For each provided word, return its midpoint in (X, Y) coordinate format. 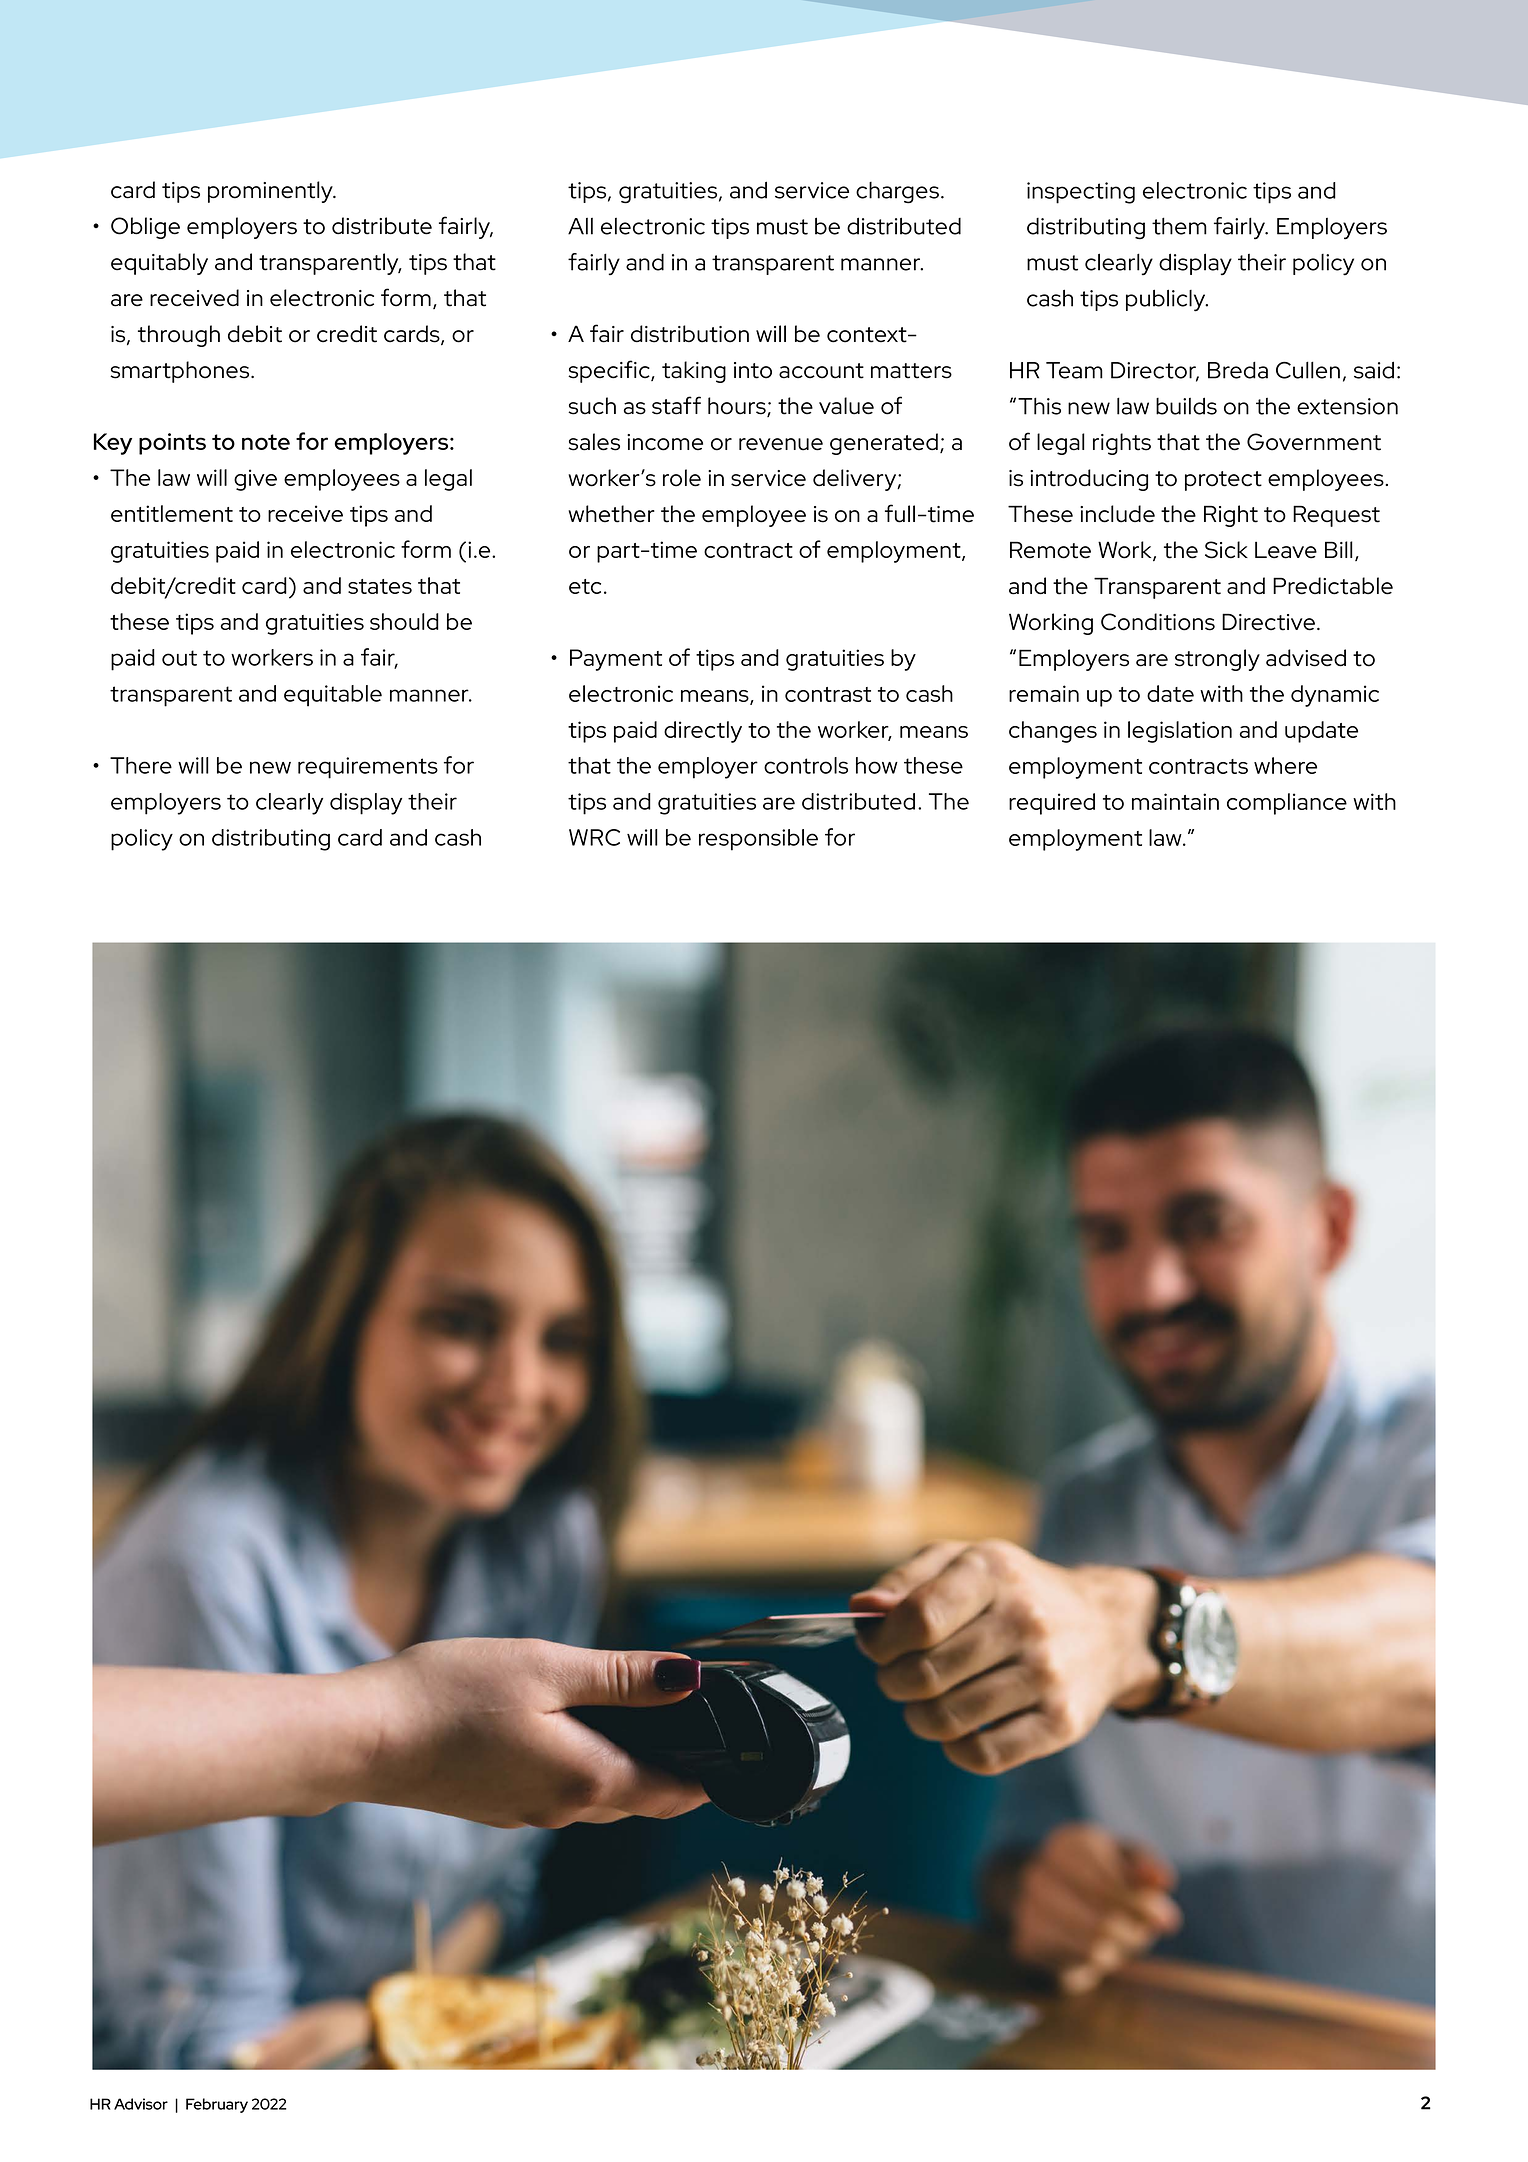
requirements (368, 768)
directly (703, 732)
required (1052, 804)
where (1285, 765)
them (1179, 226)
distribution (690, 334)
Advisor (141, 2104)
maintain (1175, 801)
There (141, 765)
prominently (271, 192)
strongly (1217, 660)
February (217, 2105)
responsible (758, 840)
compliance (1287, 804)
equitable (333, 696)
